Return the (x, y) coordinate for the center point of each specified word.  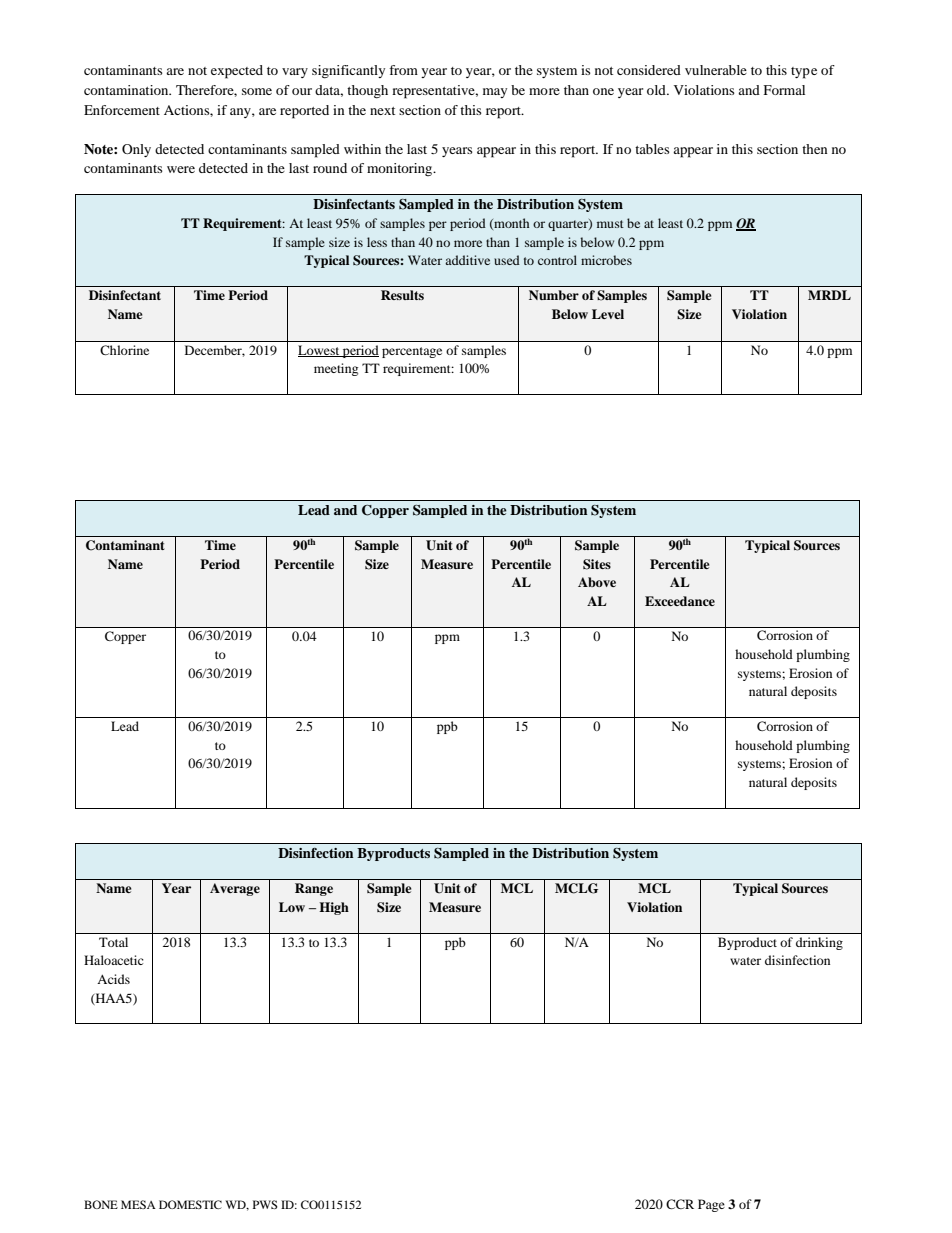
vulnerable (716, 70)
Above (597, 582)
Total (113, 942)
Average (235, 889)
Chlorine (124, 350)
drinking (819, 943)
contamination (127, 90)
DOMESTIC (190, 1204)
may (495, 93)
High (334, 908)
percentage (412, 352)
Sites (597, 564)
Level (608, 314)
